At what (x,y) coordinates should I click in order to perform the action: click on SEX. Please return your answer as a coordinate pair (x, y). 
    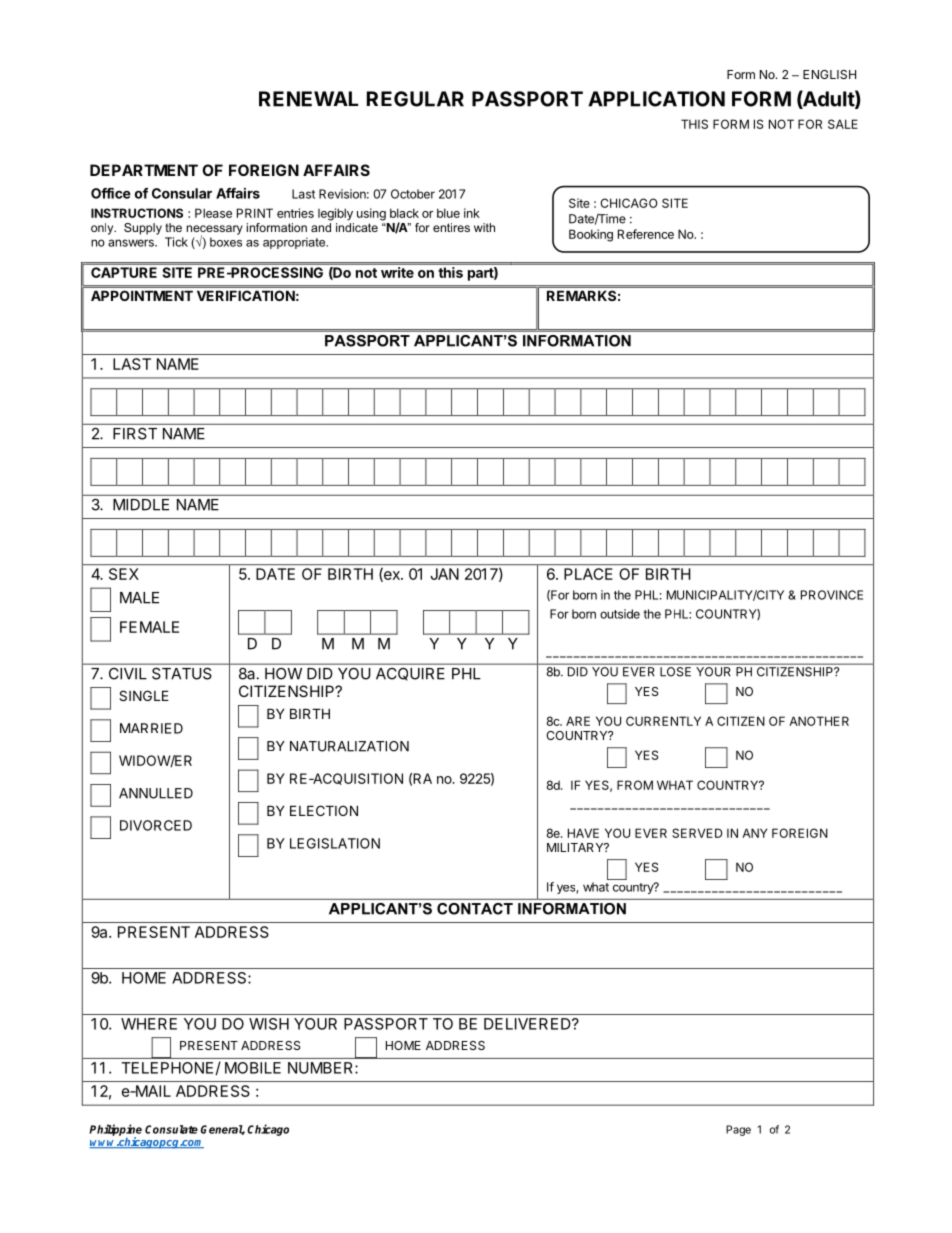
    Looking at the image, I should click on (124, 574).
